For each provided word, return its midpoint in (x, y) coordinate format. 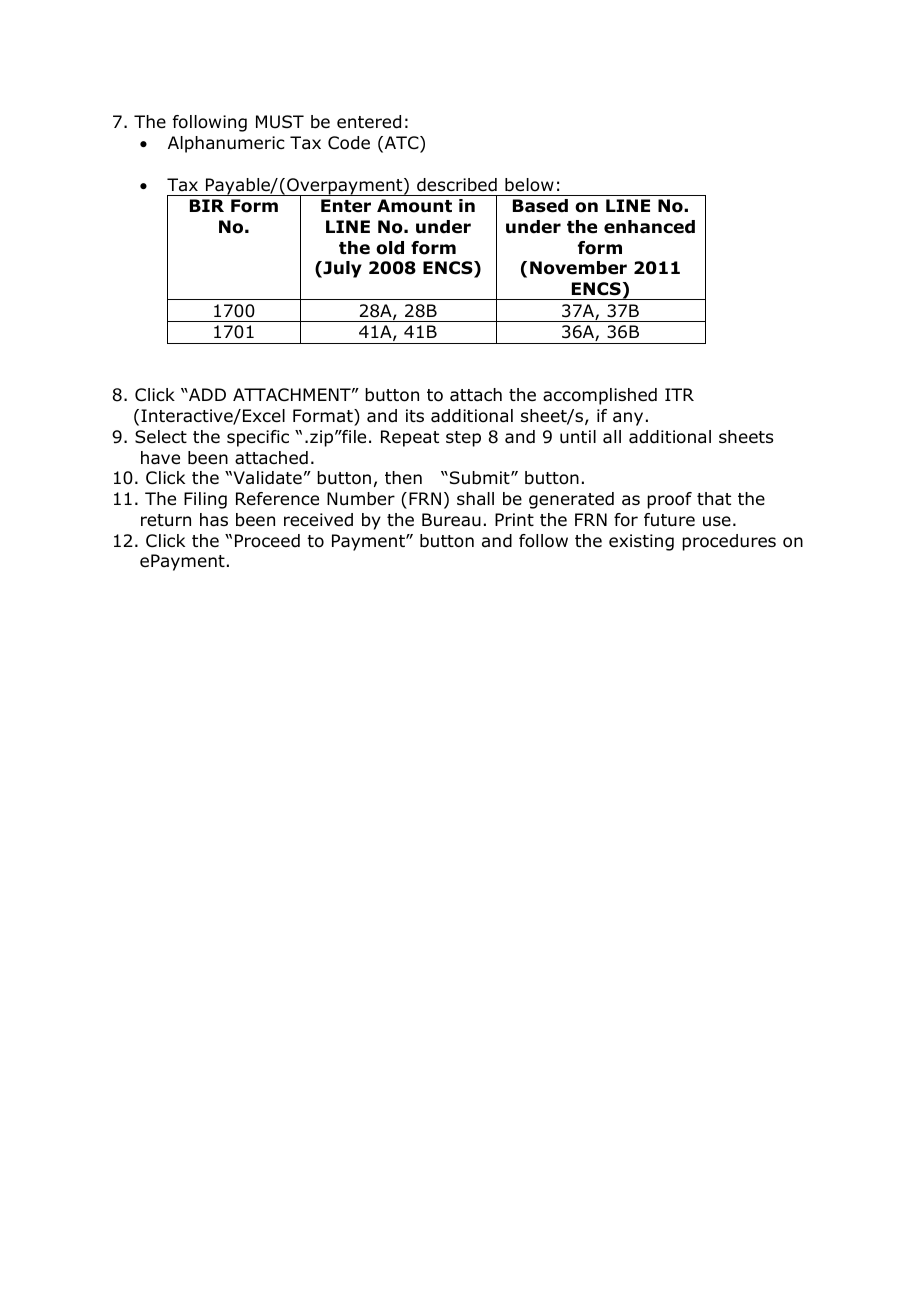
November (578, 268)
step (463, 439)
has (214, 520)
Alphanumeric (226, 144)
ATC (401, 144)
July (341, 269)
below (529, 185)
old (390, 248)
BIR (207, 205)
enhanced (649, 227)
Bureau (451, 520)
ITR (679, 394)
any (628, 419)
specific (258, 438)
